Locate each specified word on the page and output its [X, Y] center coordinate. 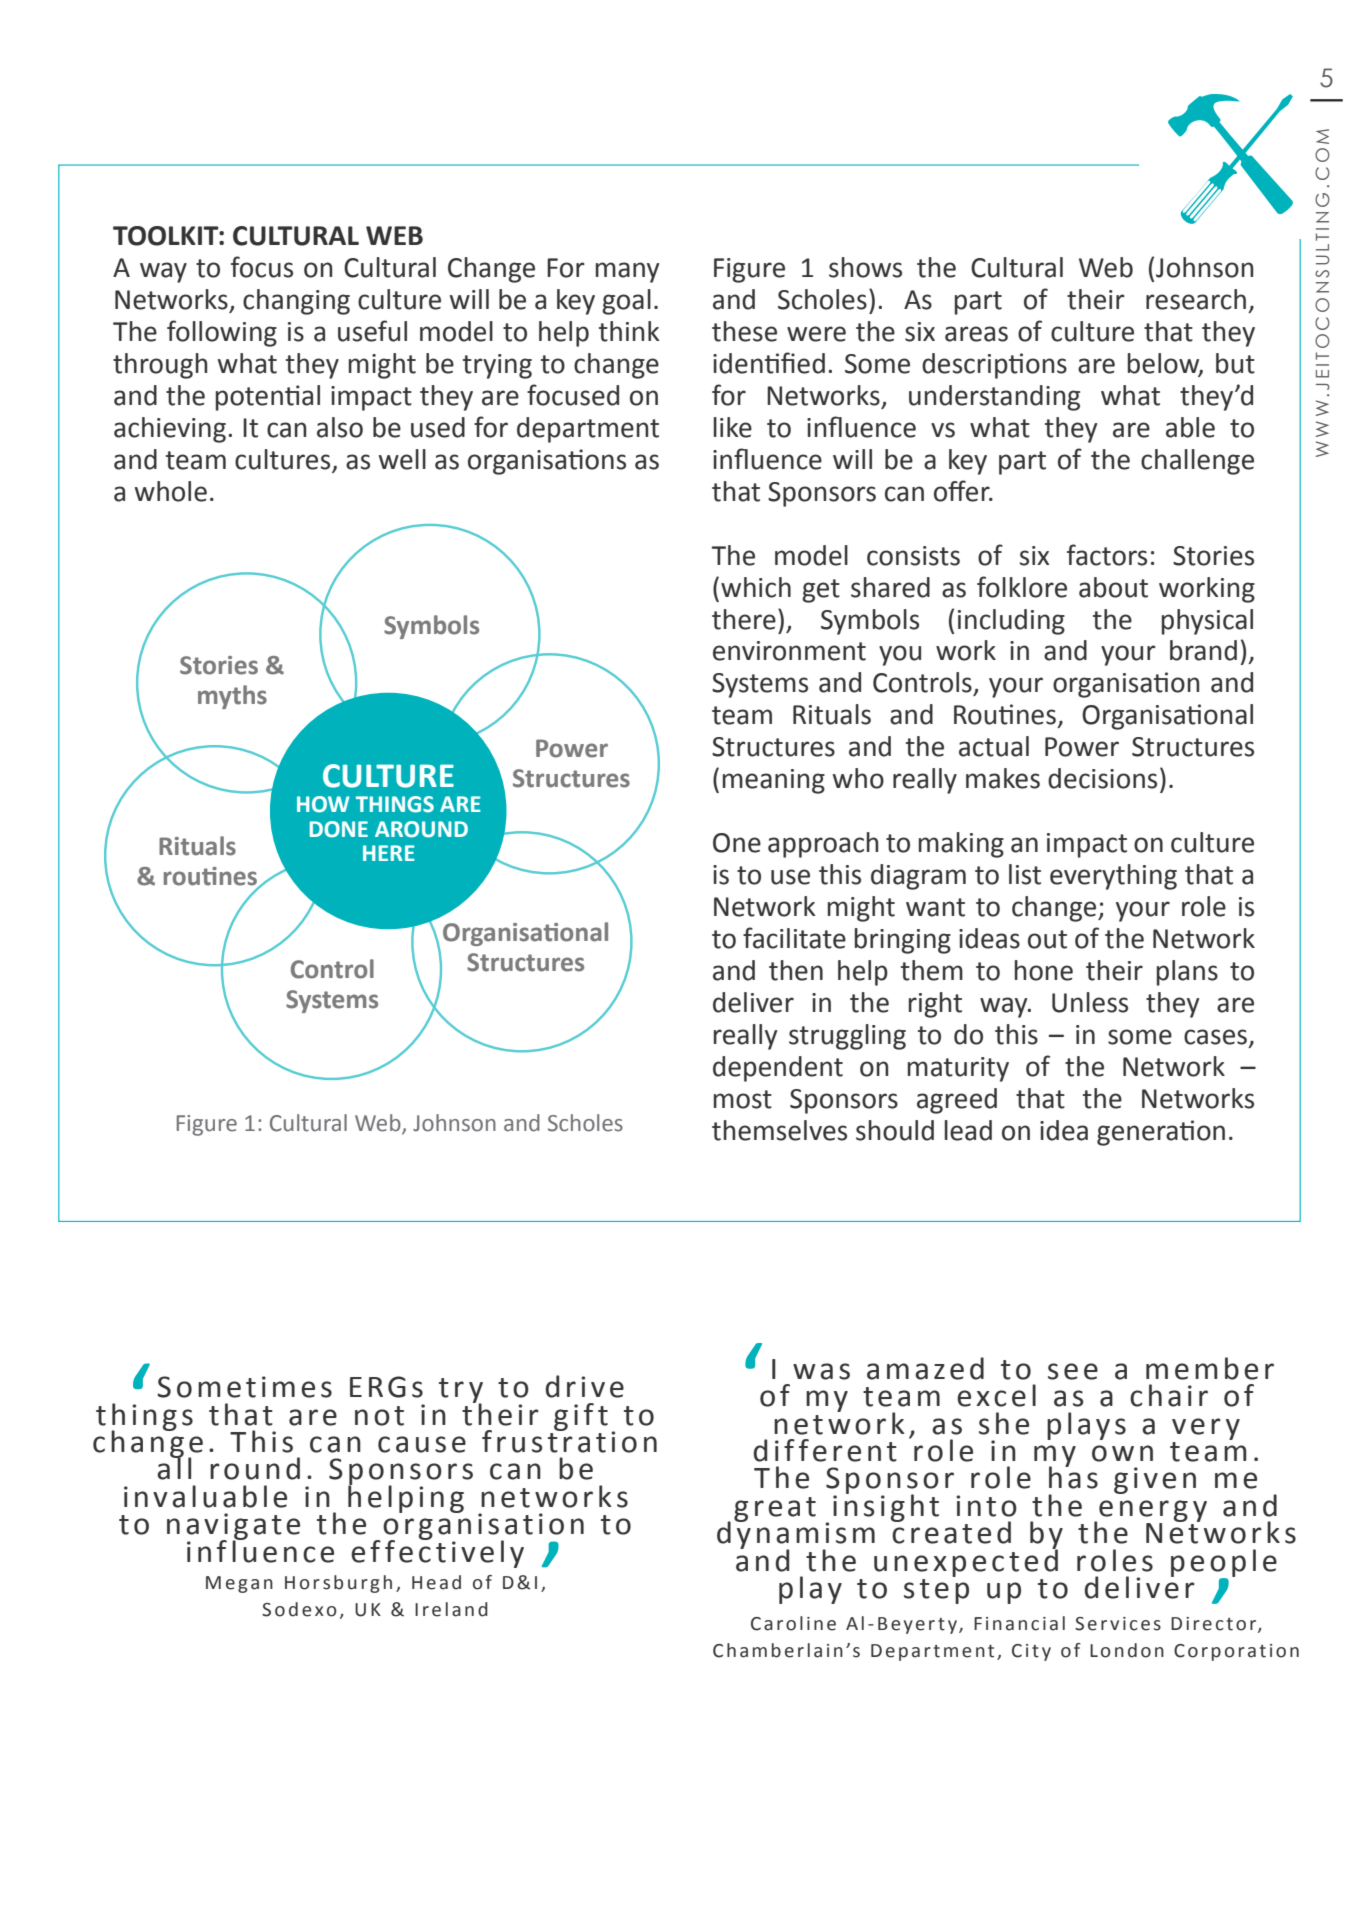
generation [1161, 1133]
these [744, 331]
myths [232, 697]
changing [296, 302]
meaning [774, 781]
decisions [1102, 778]
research [1196, 299]
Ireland [451, 1609]
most [743, 1099]
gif [574, 1417]
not [379, 1416]
